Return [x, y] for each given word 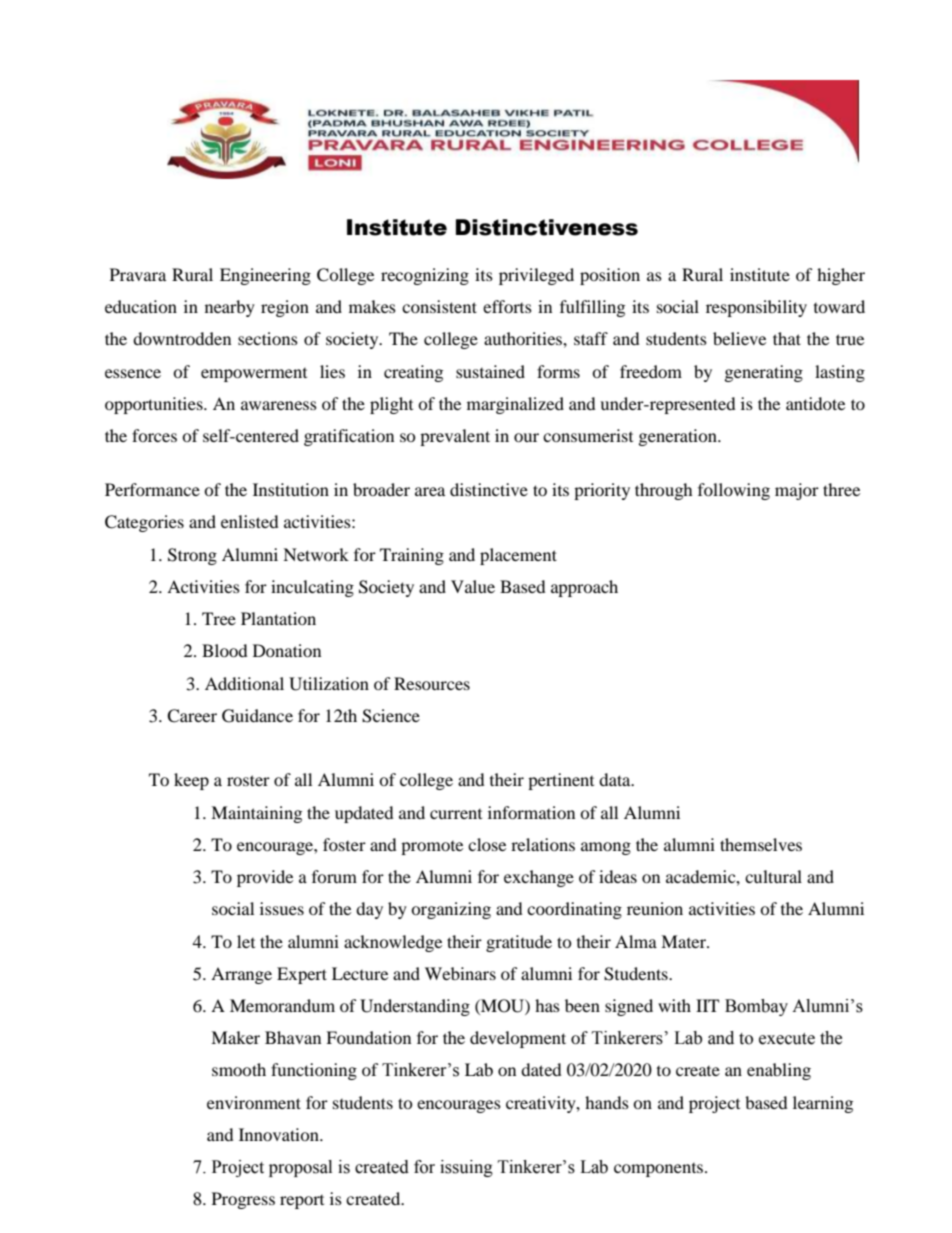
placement [518, 556]
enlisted [250, 521]
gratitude [519, 943]
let [246, 941]
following [734, 491]
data [616, 779]
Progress [243, 1200]
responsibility [756, 308]
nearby [230, 308]
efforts [507, 306]
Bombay [756, 1007]
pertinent [561, 781]
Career [192, 716]
